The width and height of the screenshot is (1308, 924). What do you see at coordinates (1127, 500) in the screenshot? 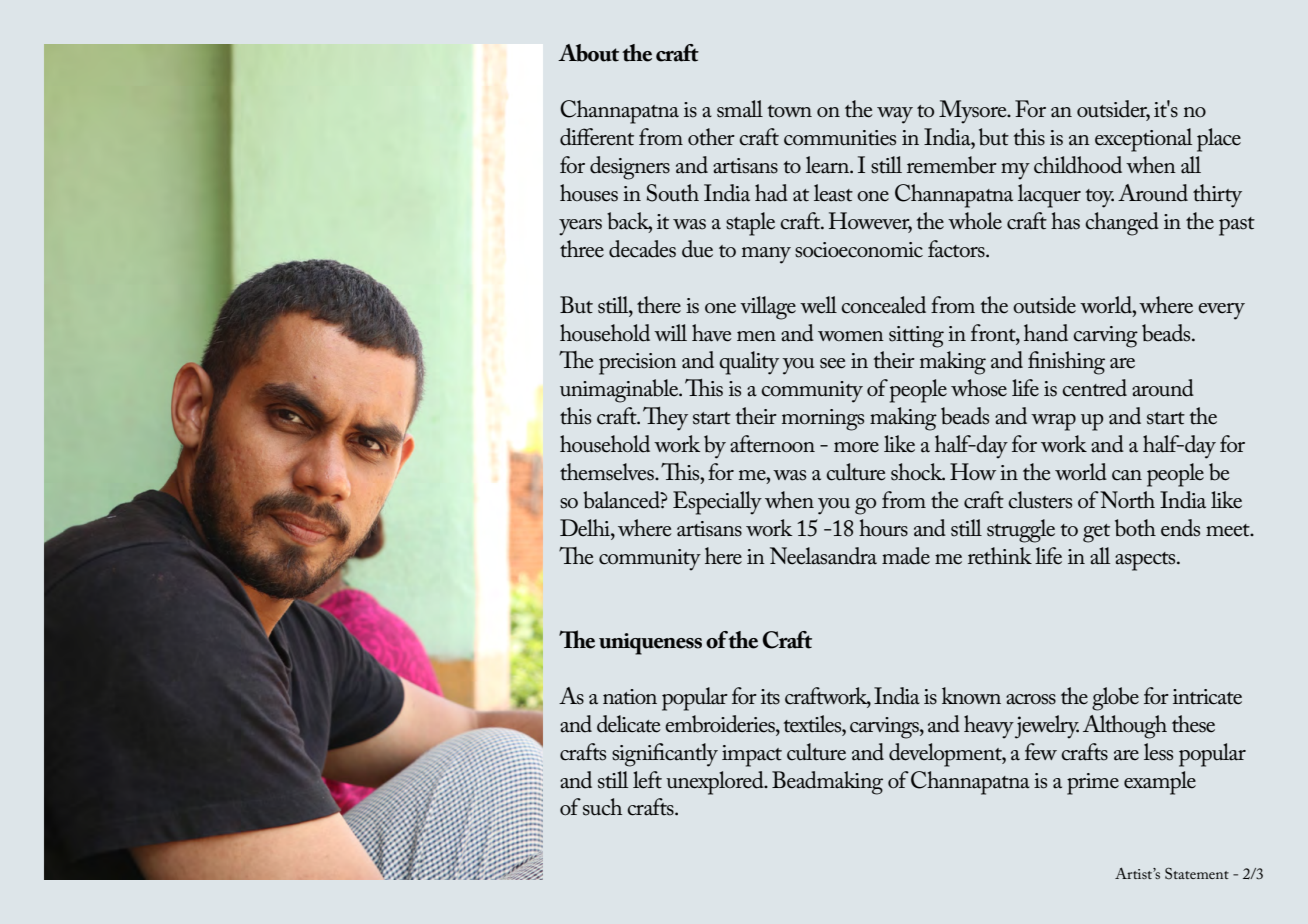
I see `North` at bounding box center [1127, 500].
